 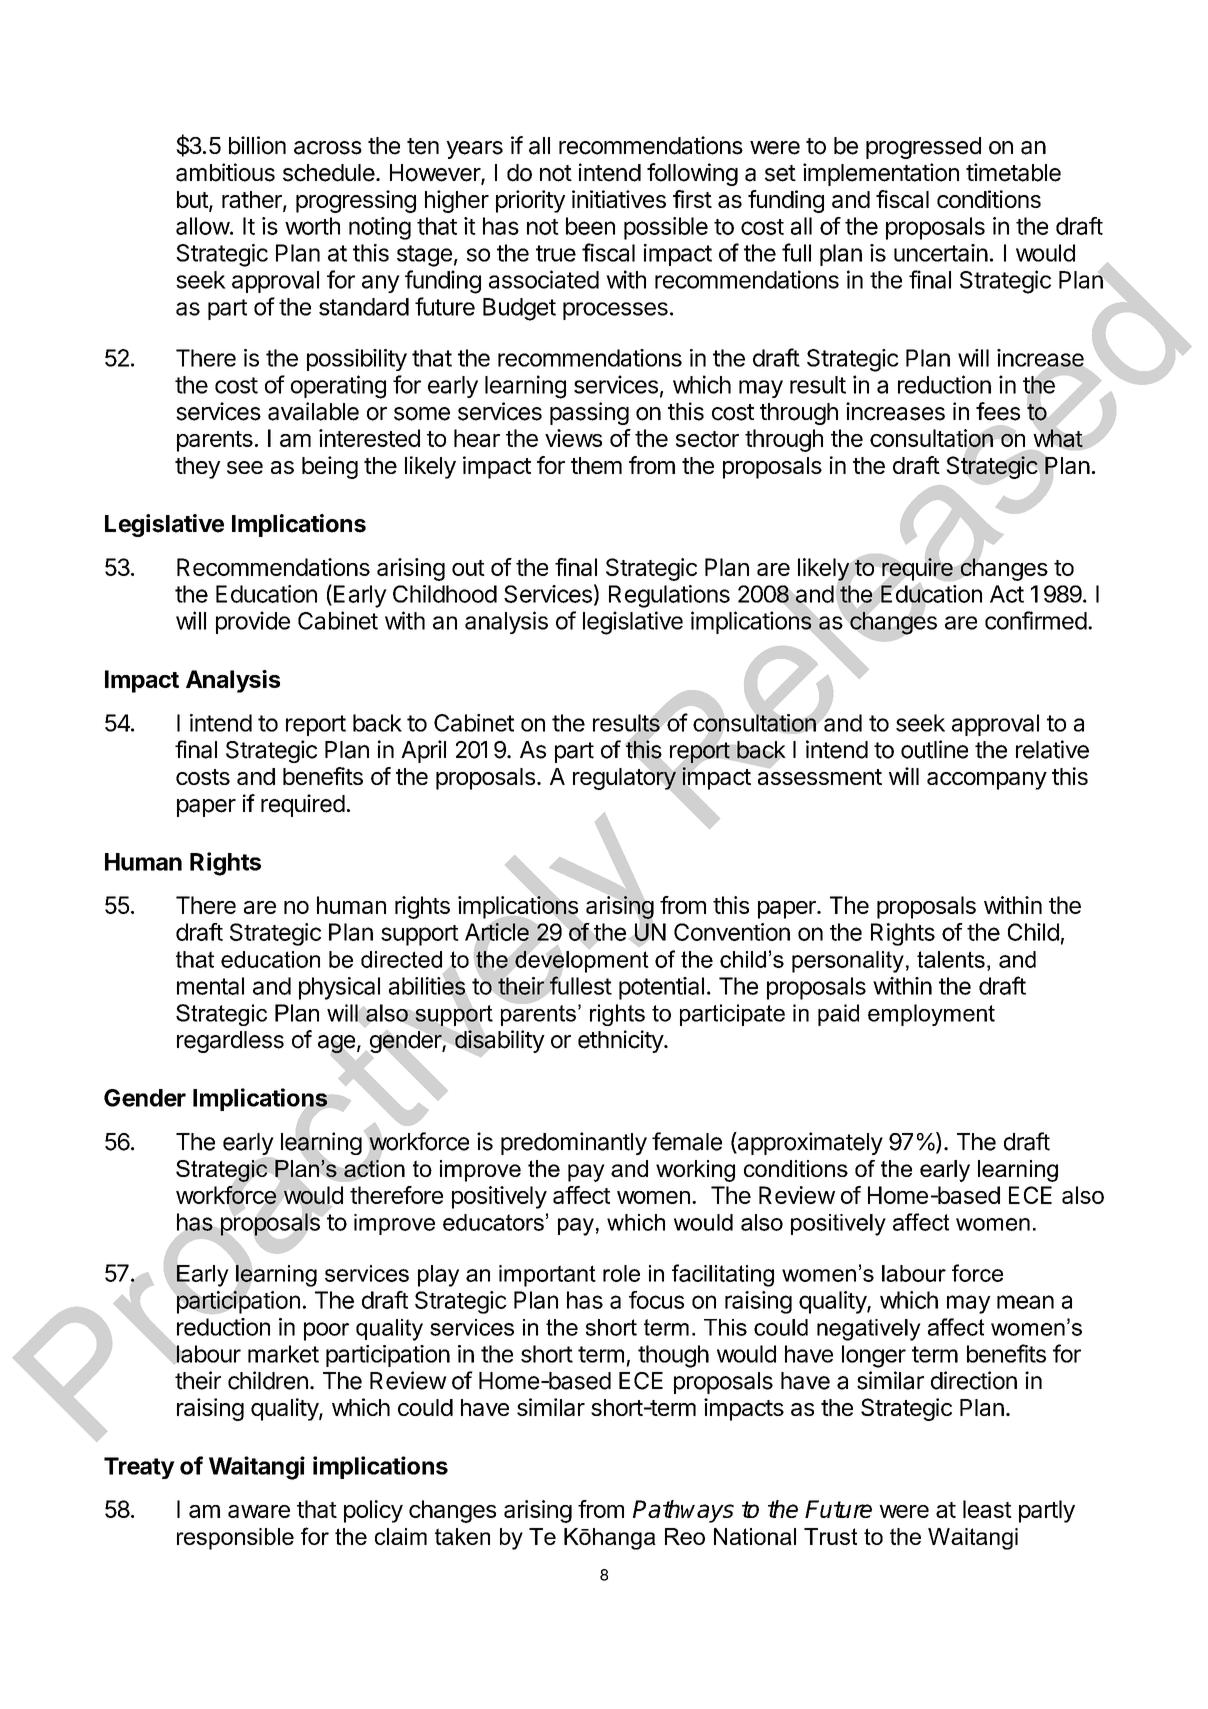 I want to click on initiatives, so click(x=619, y=199).
